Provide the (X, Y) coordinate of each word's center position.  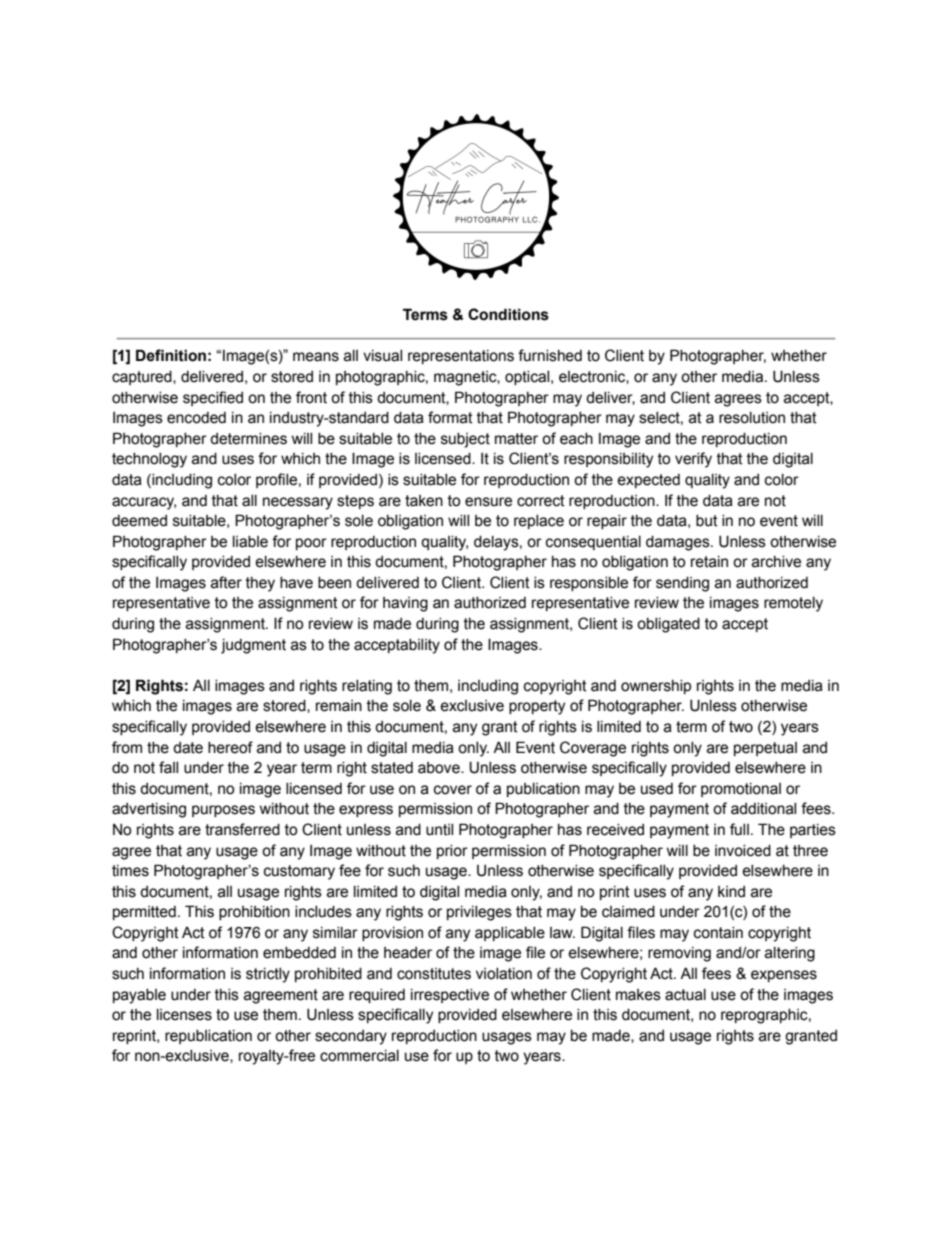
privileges (479, 913)
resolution (752, 418)
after (226, 582)
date (188, 748)
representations (461, 357)
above (440, 768)
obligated (668, 625)
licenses (184, 1015)
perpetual (765, 749)
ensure (488, 502)
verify (693, 460)
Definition (171, 355)
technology (149, 460)
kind (731, 892)
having (405, 604)
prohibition (254, 913)
